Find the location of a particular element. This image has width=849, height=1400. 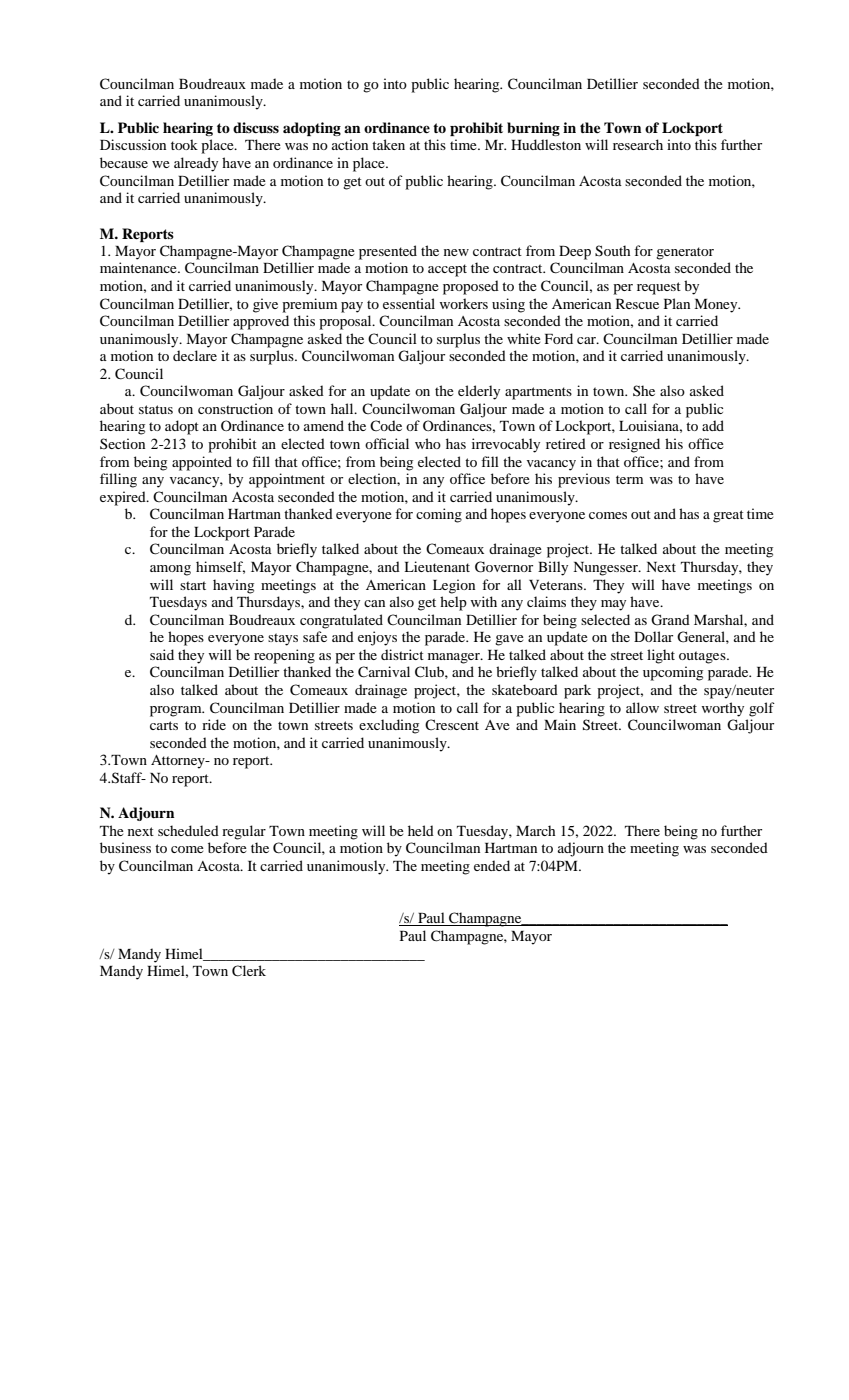

great is located at coordinates (728, 516).
